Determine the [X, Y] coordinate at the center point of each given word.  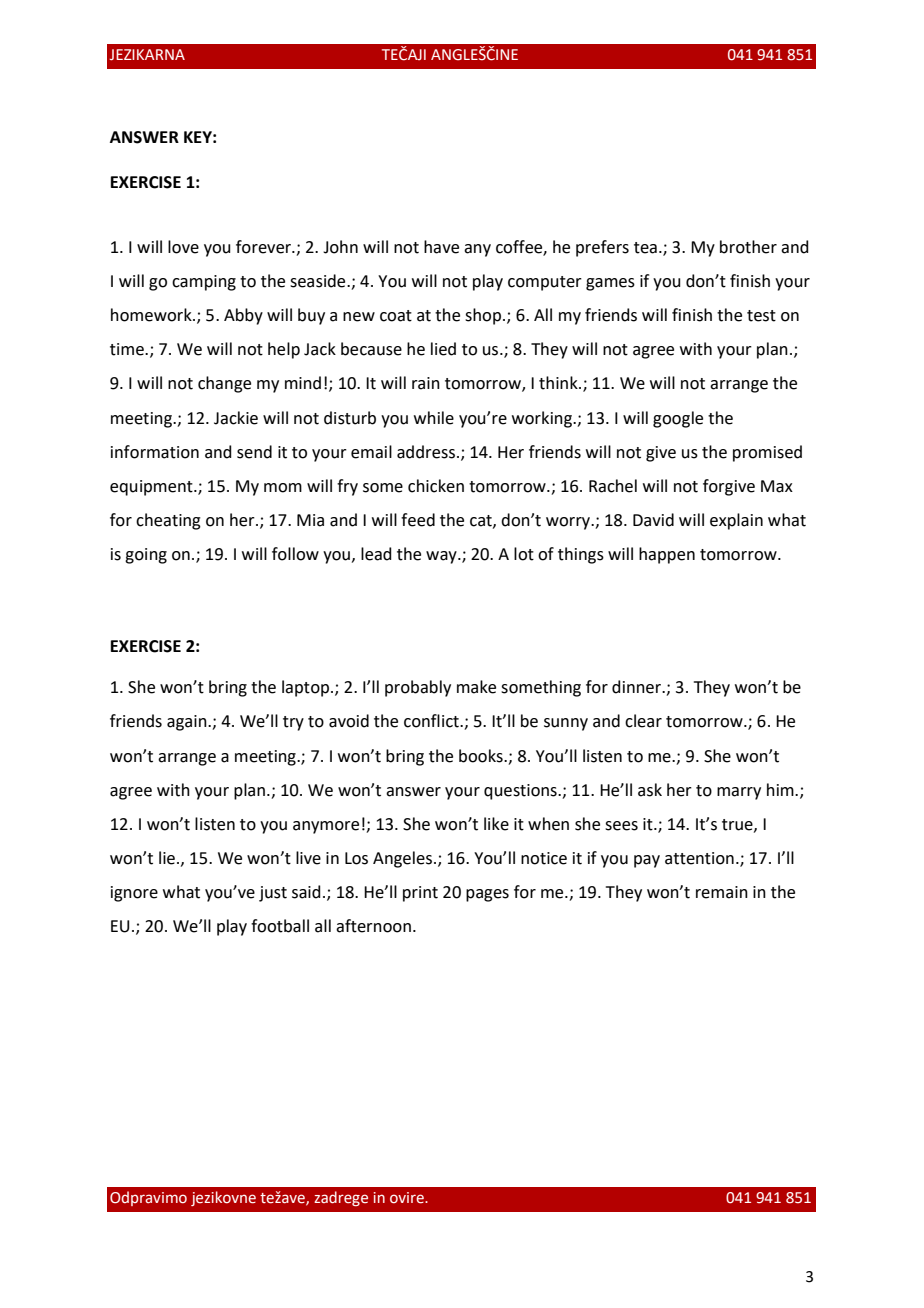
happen [667, 555]
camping [204, 283]
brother [748, 247]
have [441, 247]
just [273, 894]
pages [487, 895]
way [442, 557]
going [146, 556]
